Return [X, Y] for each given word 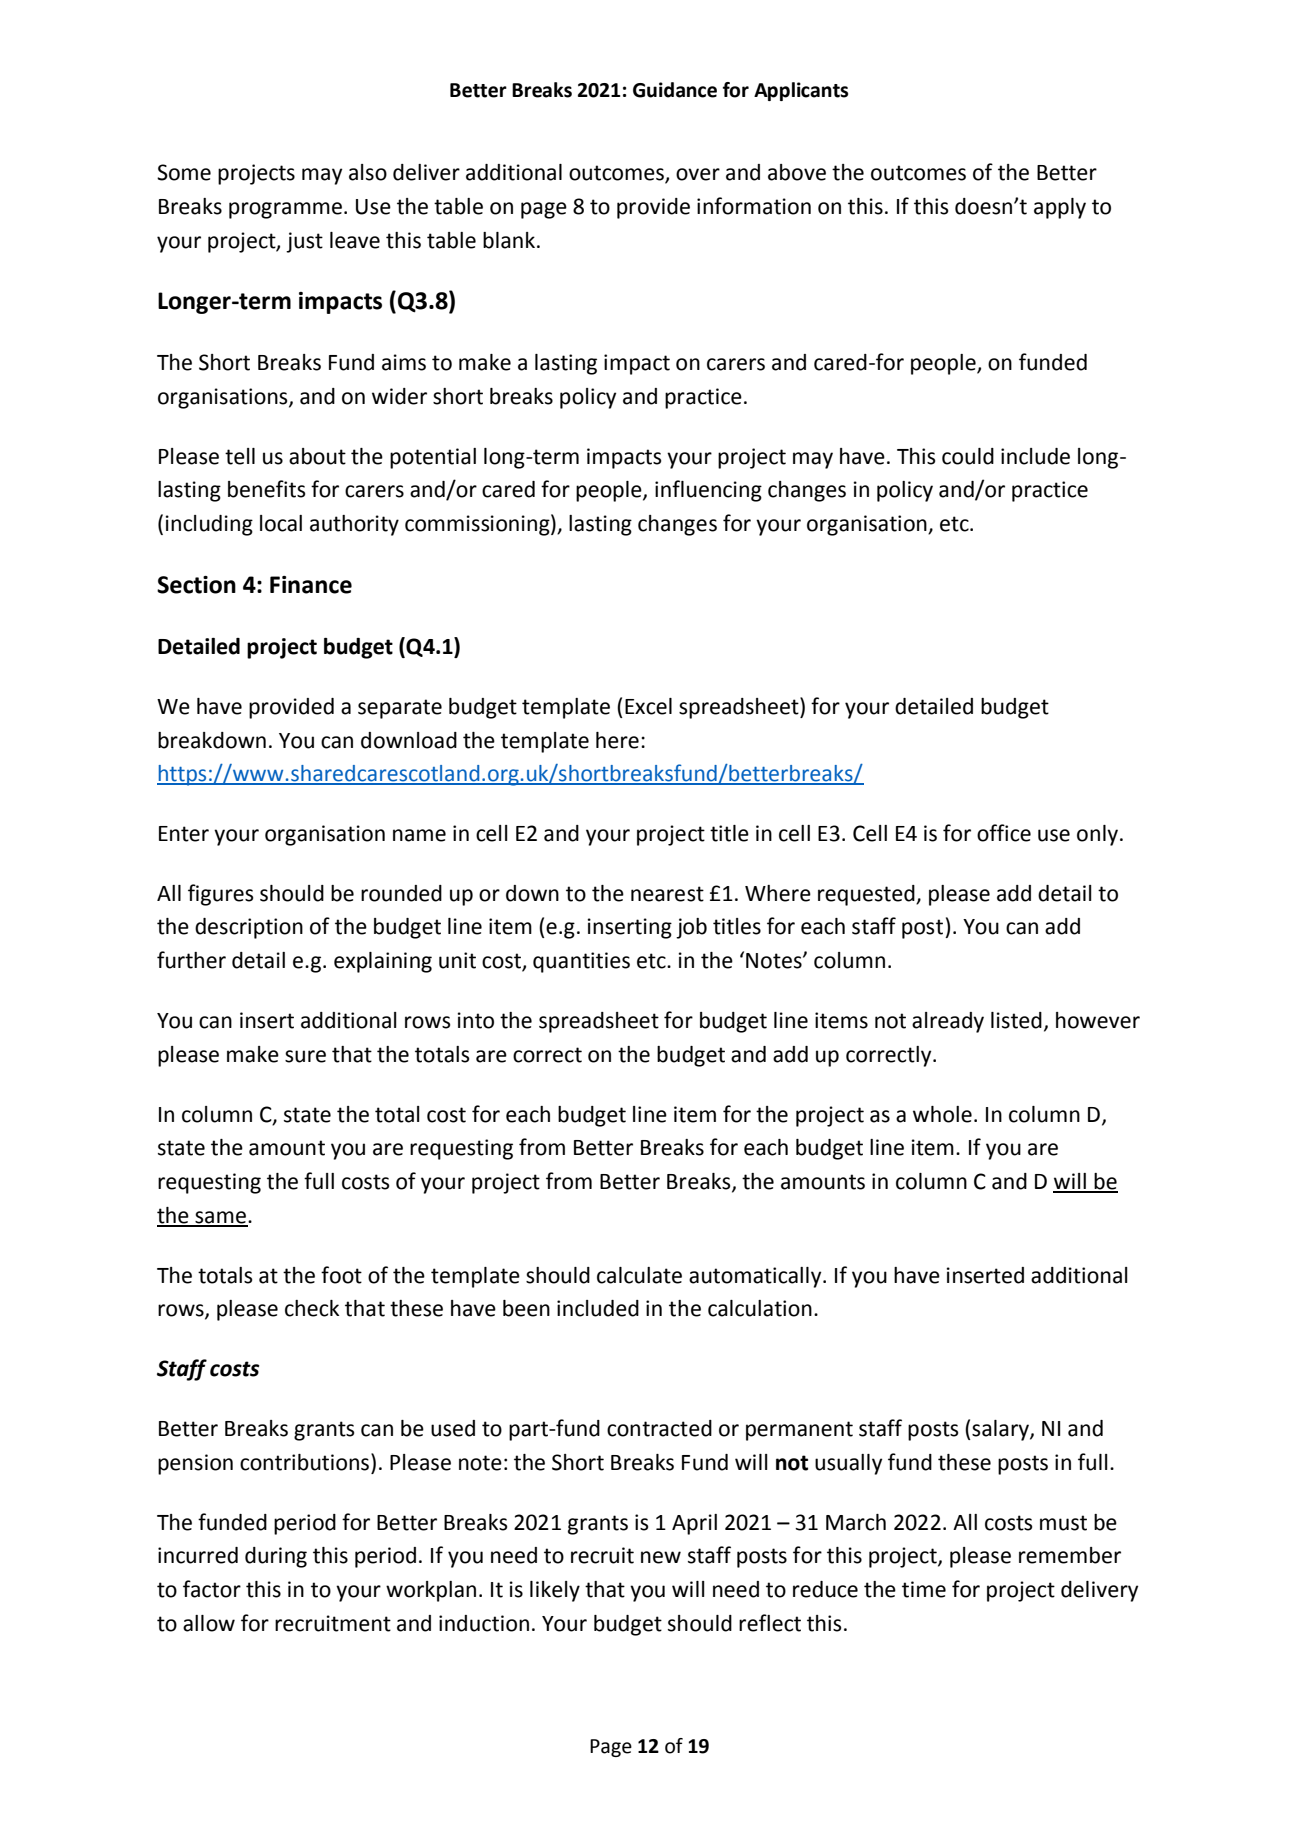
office [1004, 833]
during [276, 1557]
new [661, 1557]
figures [220, 895]
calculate [639, 1275]
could [968, 456]
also [368, 172]
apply [1060, 208]
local [281, 523]
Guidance [675, 90]
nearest [667, 894]
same [220, 1218]
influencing [708, 491]
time [924, 1589]
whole [942, 1114]
